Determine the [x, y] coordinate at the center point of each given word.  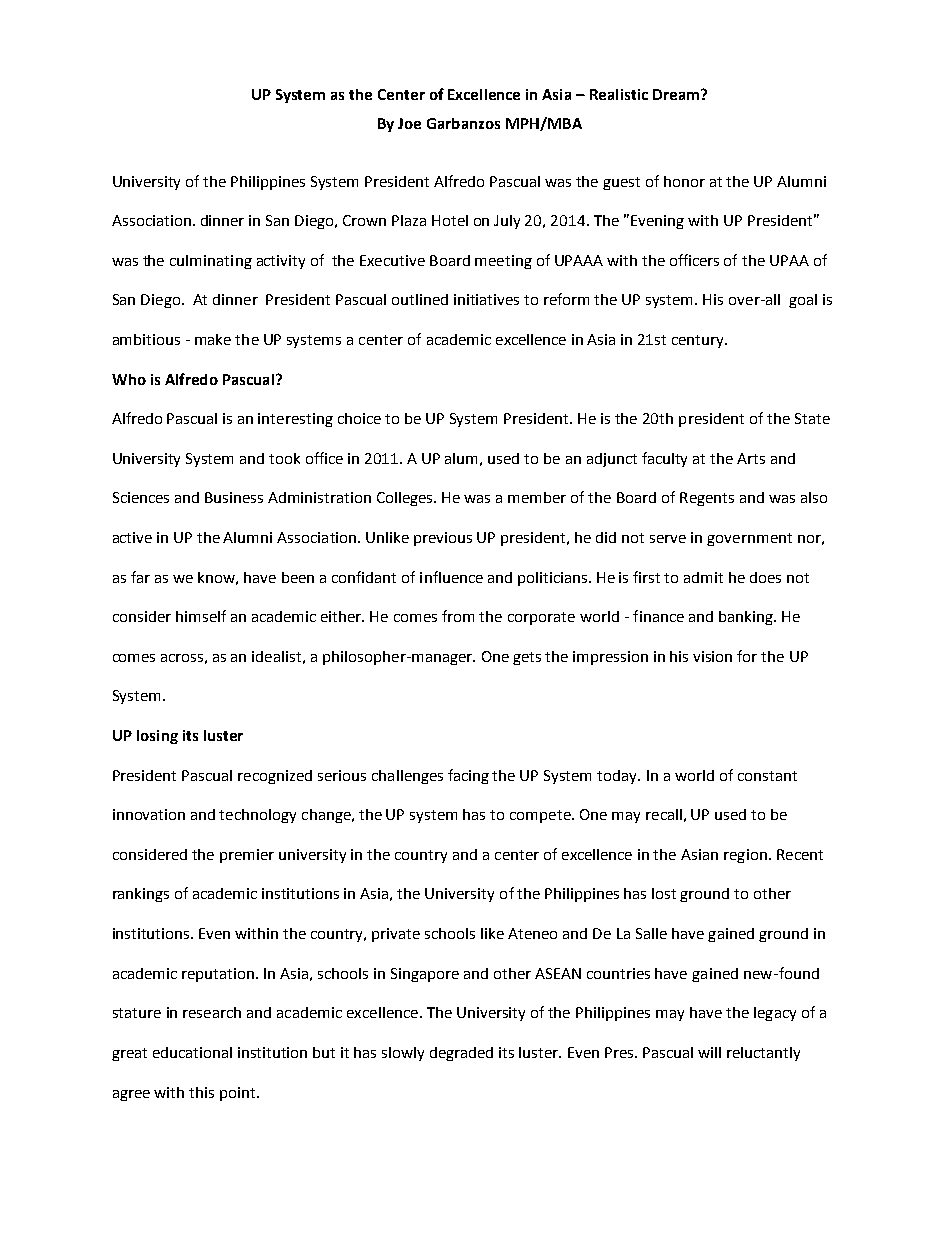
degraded [461, 1054]
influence [451, 577]
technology [257, 816]
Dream [676, 94]
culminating [211, 262]
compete [541, 816]
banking [747, 618]
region [745, 856]
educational [192, 1052]
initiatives [486, 299]
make [213, 339]
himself [201, 616]
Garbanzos [463, 123]
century [699, 341]
